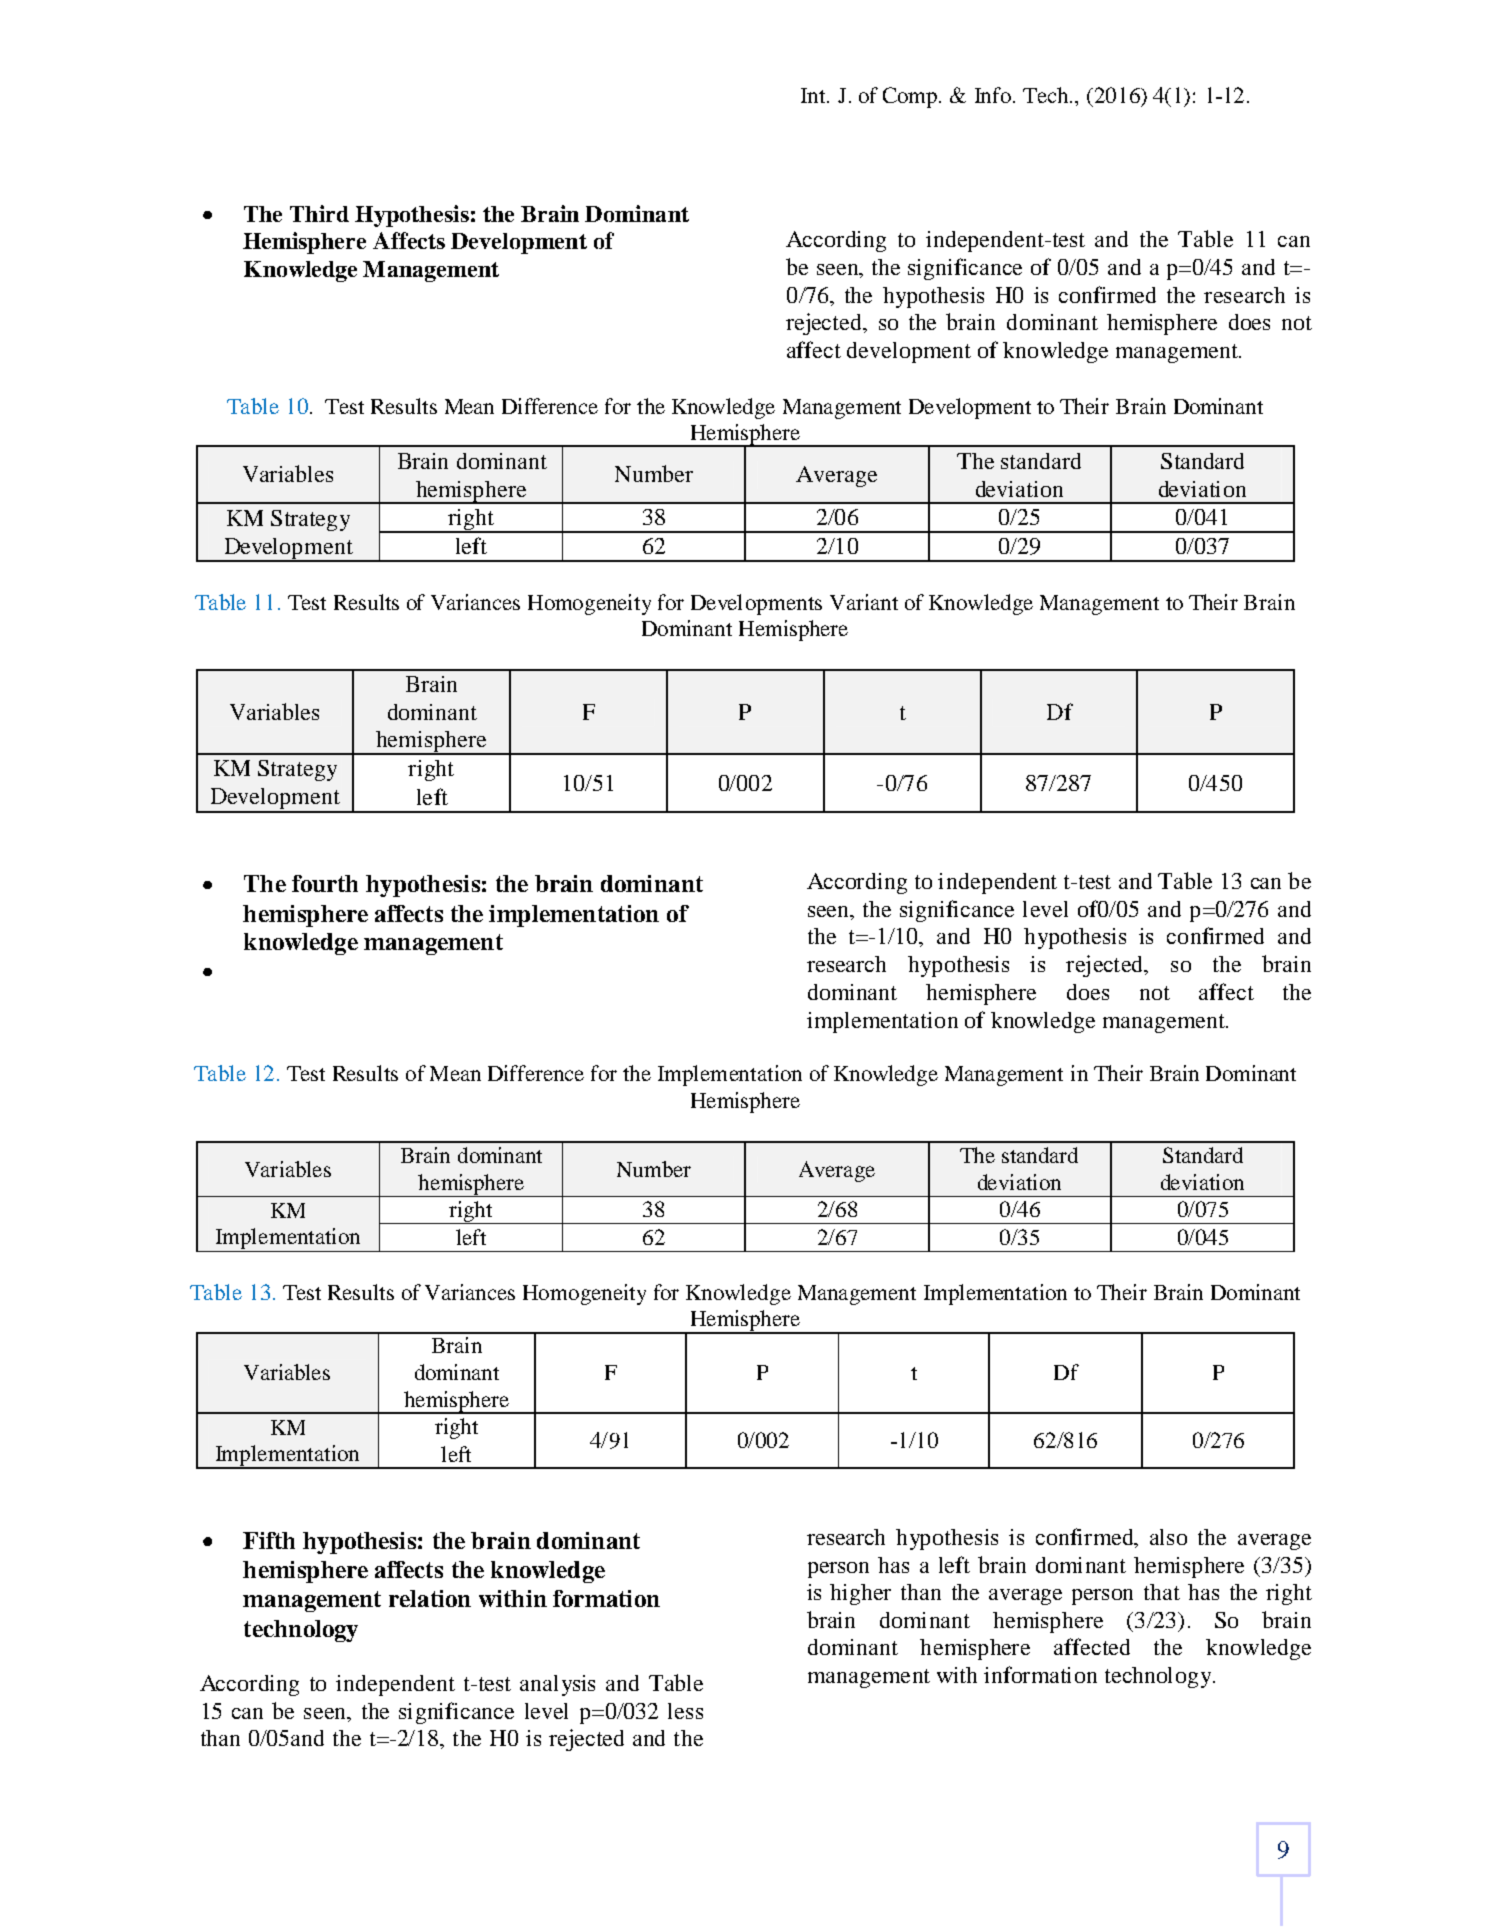 The width and height of the page is (1492, 1931). What do you see at coordinates (269, 1540) in the page?
I see `Fifth` at bounding box center [269, 1540].
